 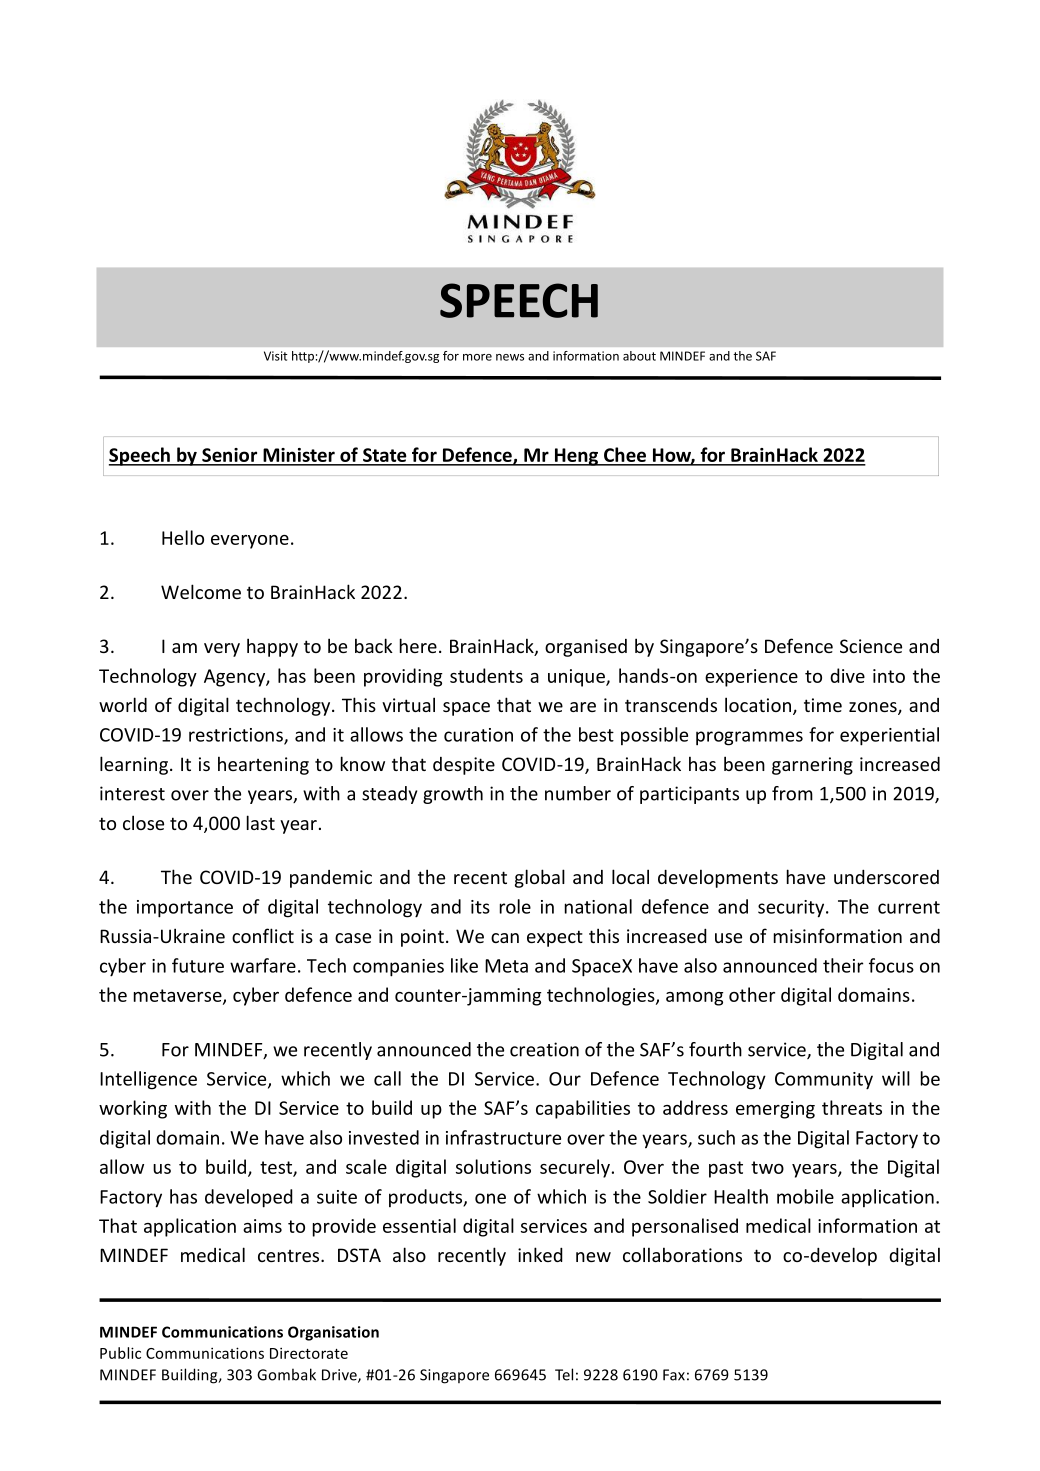 What do you see at coordinates (639, 356) in the page?
I see `about` at bounding box center [639, 356].
